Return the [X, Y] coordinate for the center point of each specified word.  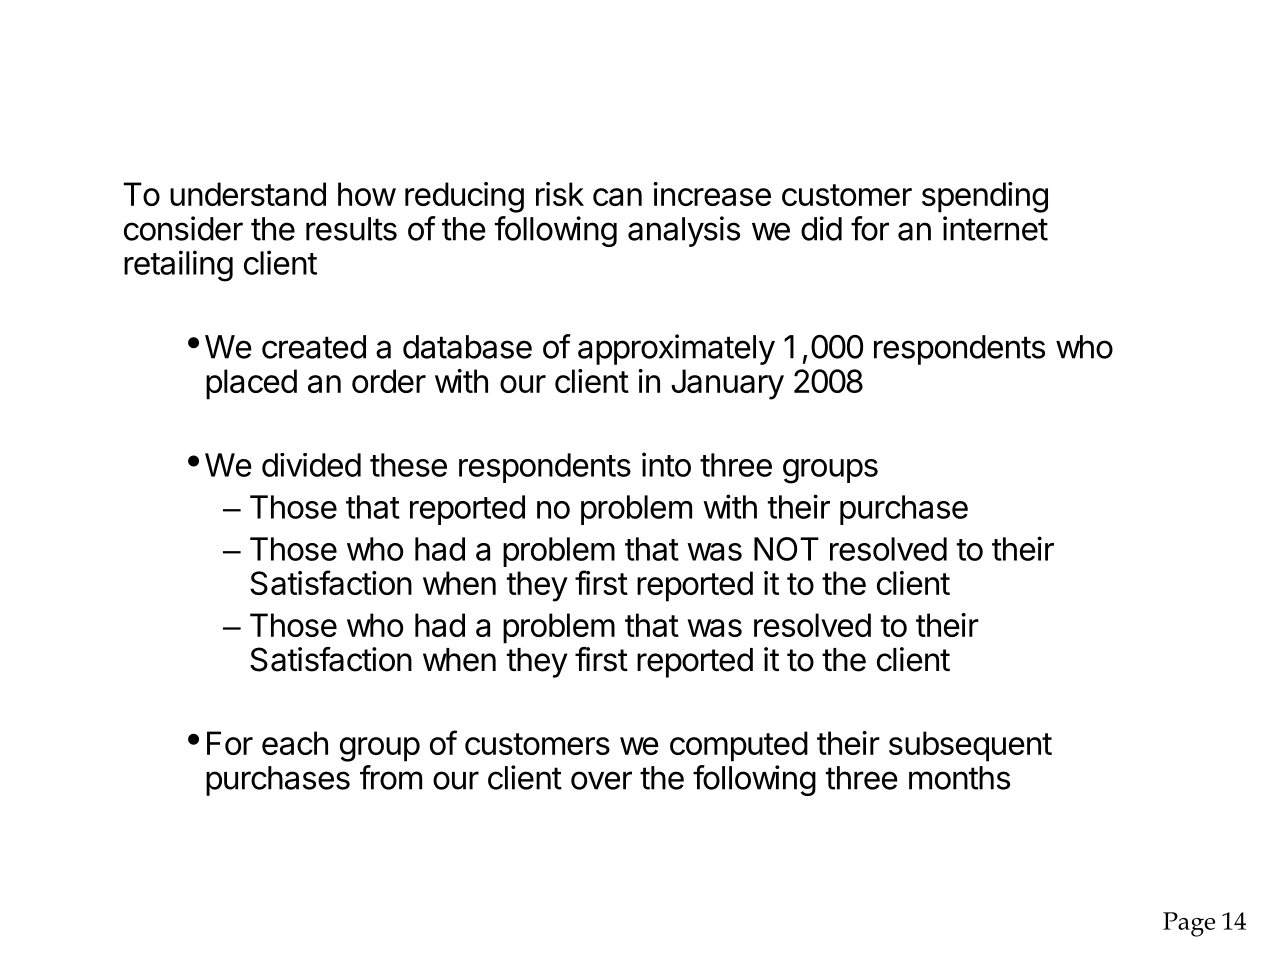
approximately [676, 349]
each [295, 743]
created [314, 347]
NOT [786, 549]
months [959, 778]
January [727, 384]
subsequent [970, 746]
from [391, 777]
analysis [684, 231]
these [408, 465]
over [601, 780]
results [351, 229]
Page [1189, 924]
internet [995, 228]
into [666, 464]
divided [311, 465]
